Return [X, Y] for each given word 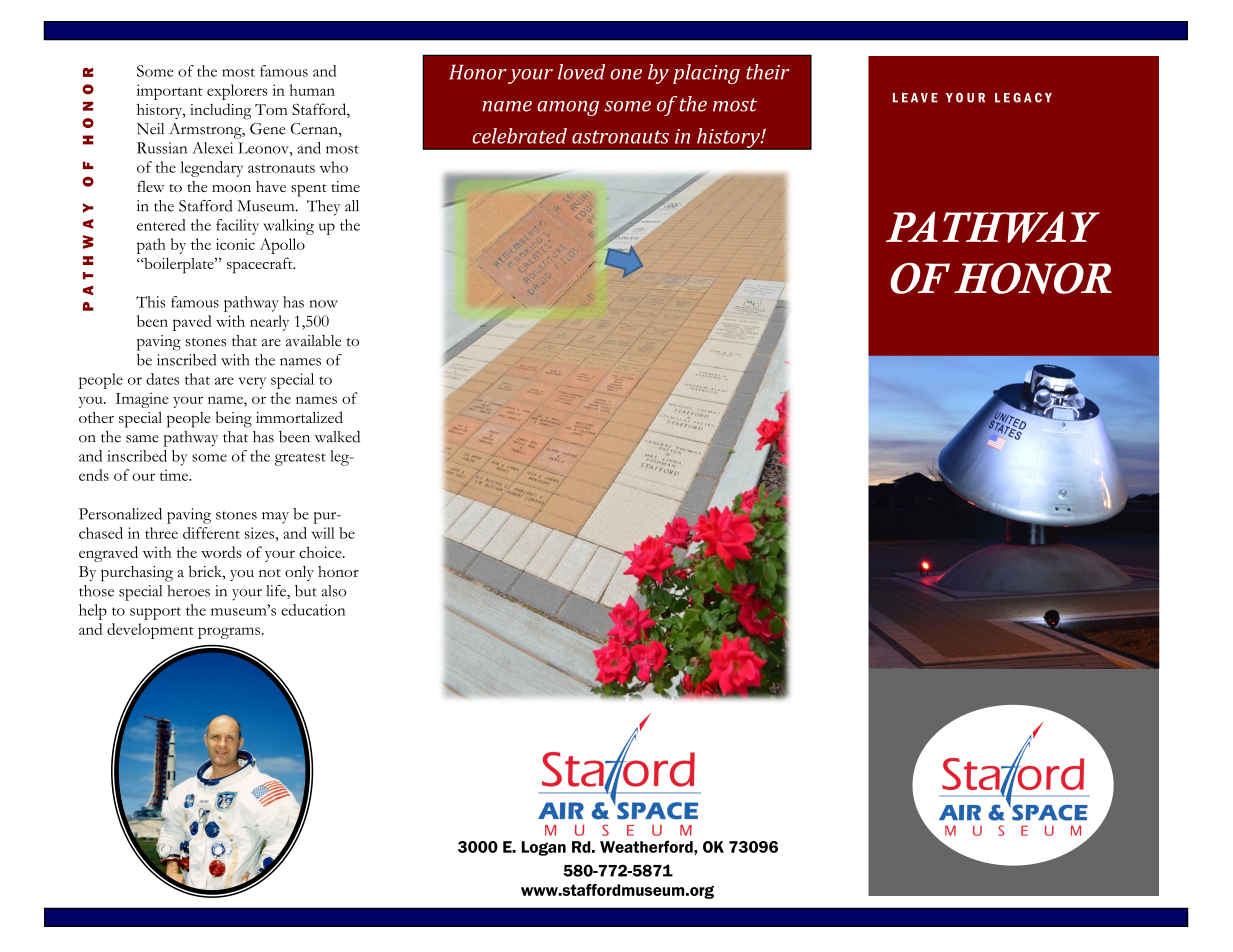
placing [706, 74]
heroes [188, 591]
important [169, 92]
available [313, 341]
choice [321, 552]
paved [192, 323]
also [333, 591]
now [323, 304]
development [150, 631]
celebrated [519, 136]
